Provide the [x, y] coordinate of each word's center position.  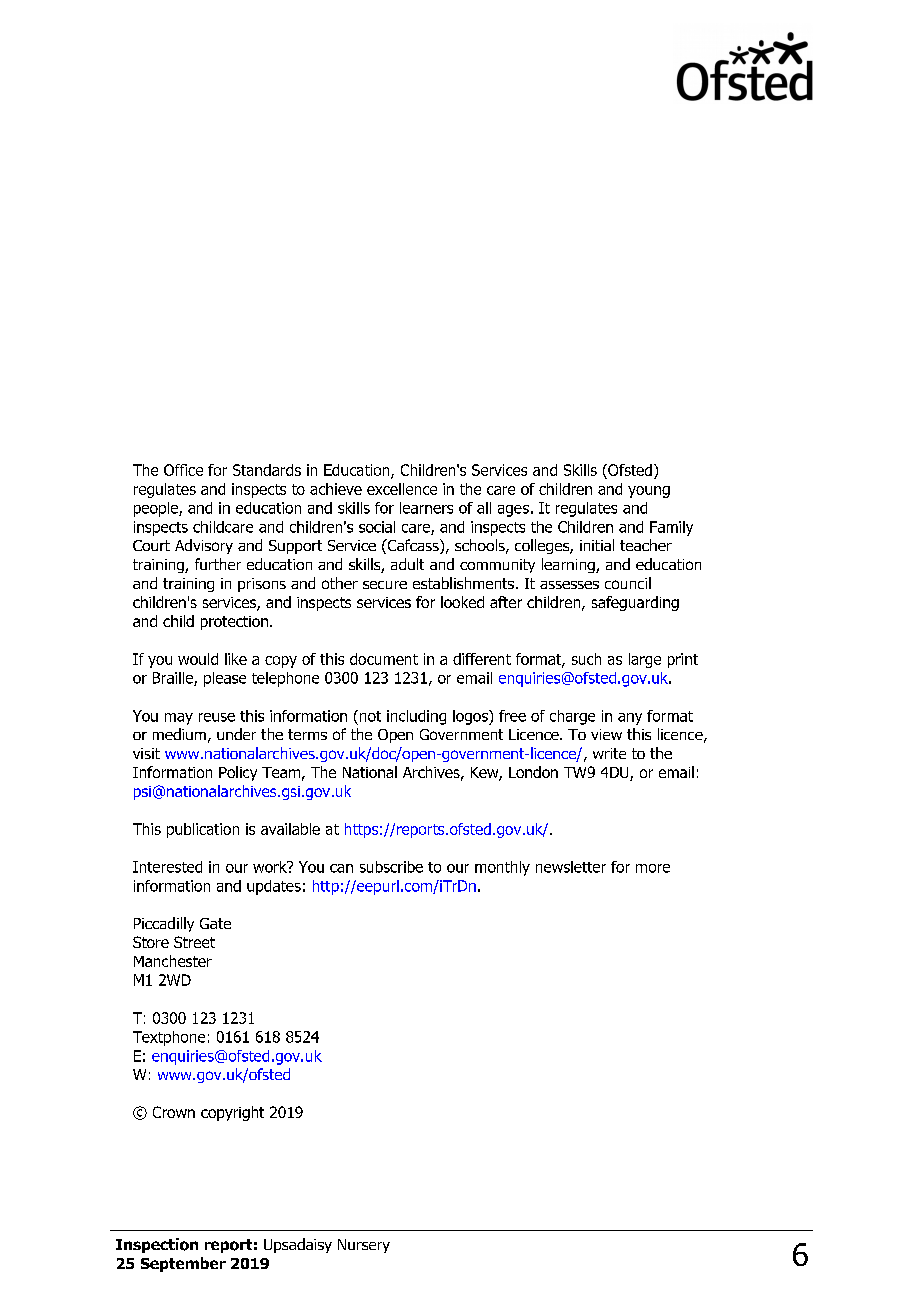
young [649, 492]
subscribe [391, 867]
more [653, 868]
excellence [402, 489]
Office [183, 470]
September [183, 1264]
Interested [167, 867]
